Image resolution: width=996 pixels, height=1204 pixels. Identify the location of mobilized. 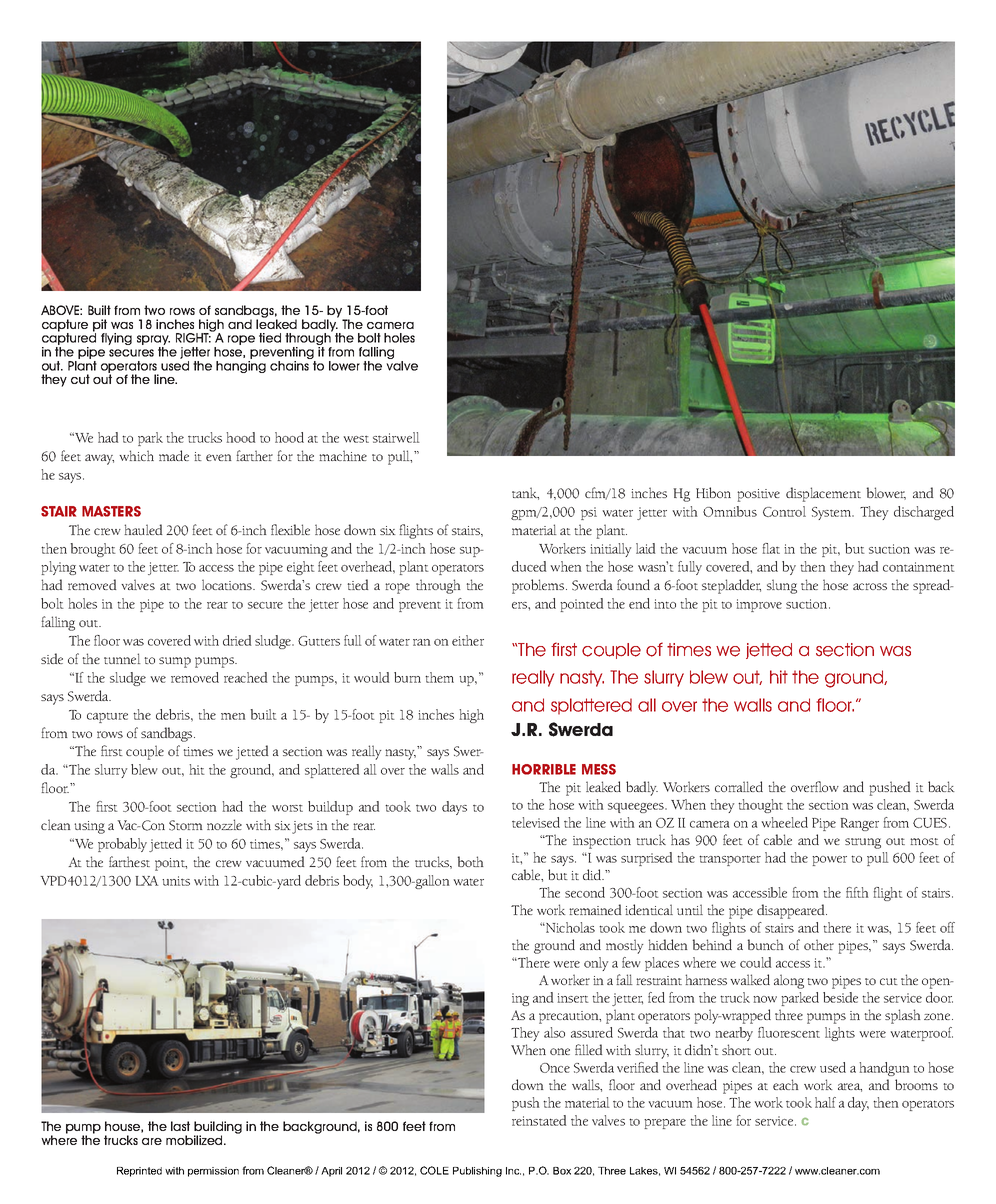
(195, 1140).
